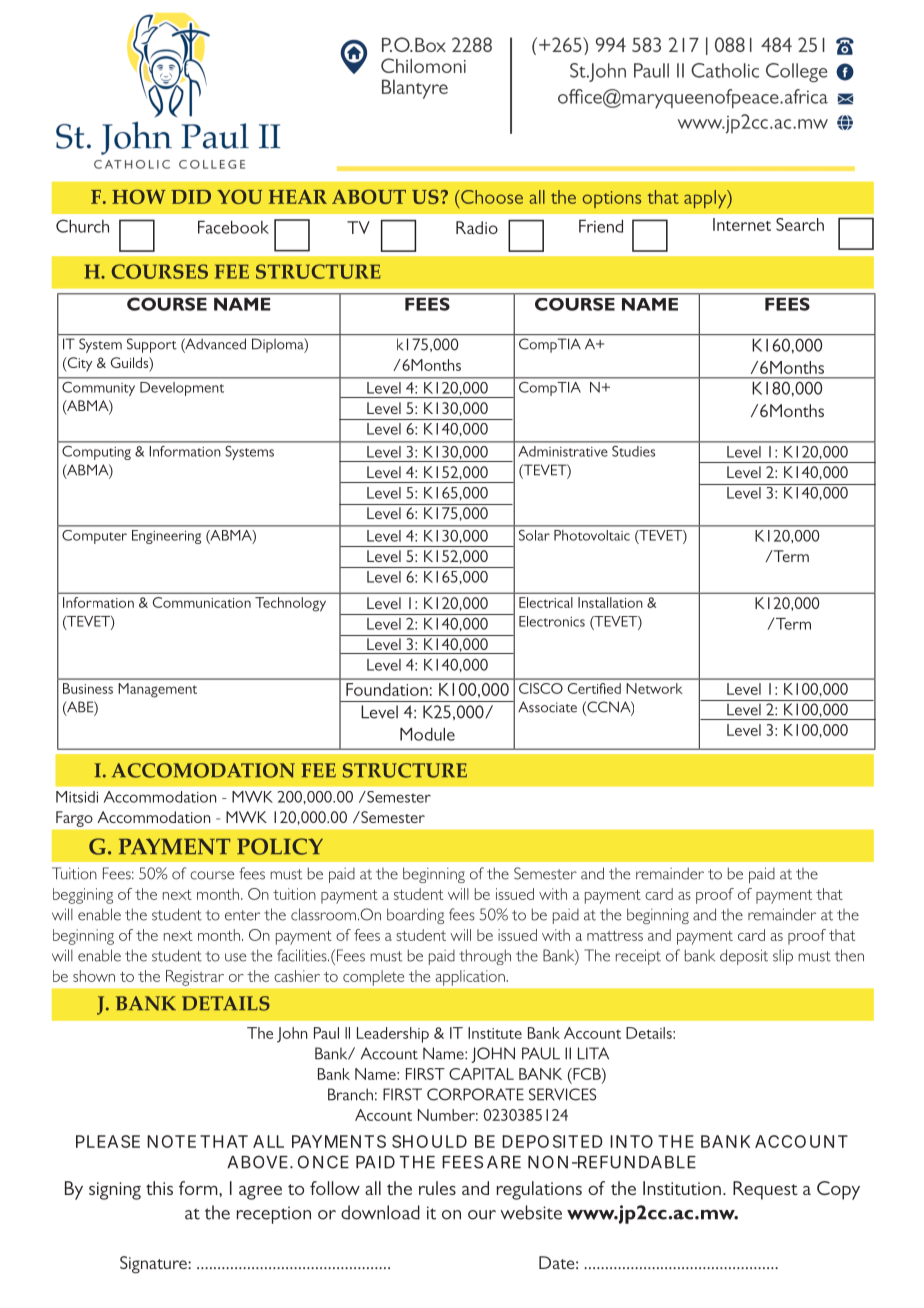 The width and height of the screenshot is (924, 1308). What do you see at coordinates (742, 224) in the screenshot?
I see `Internet` at bounding box center [742, 224].
